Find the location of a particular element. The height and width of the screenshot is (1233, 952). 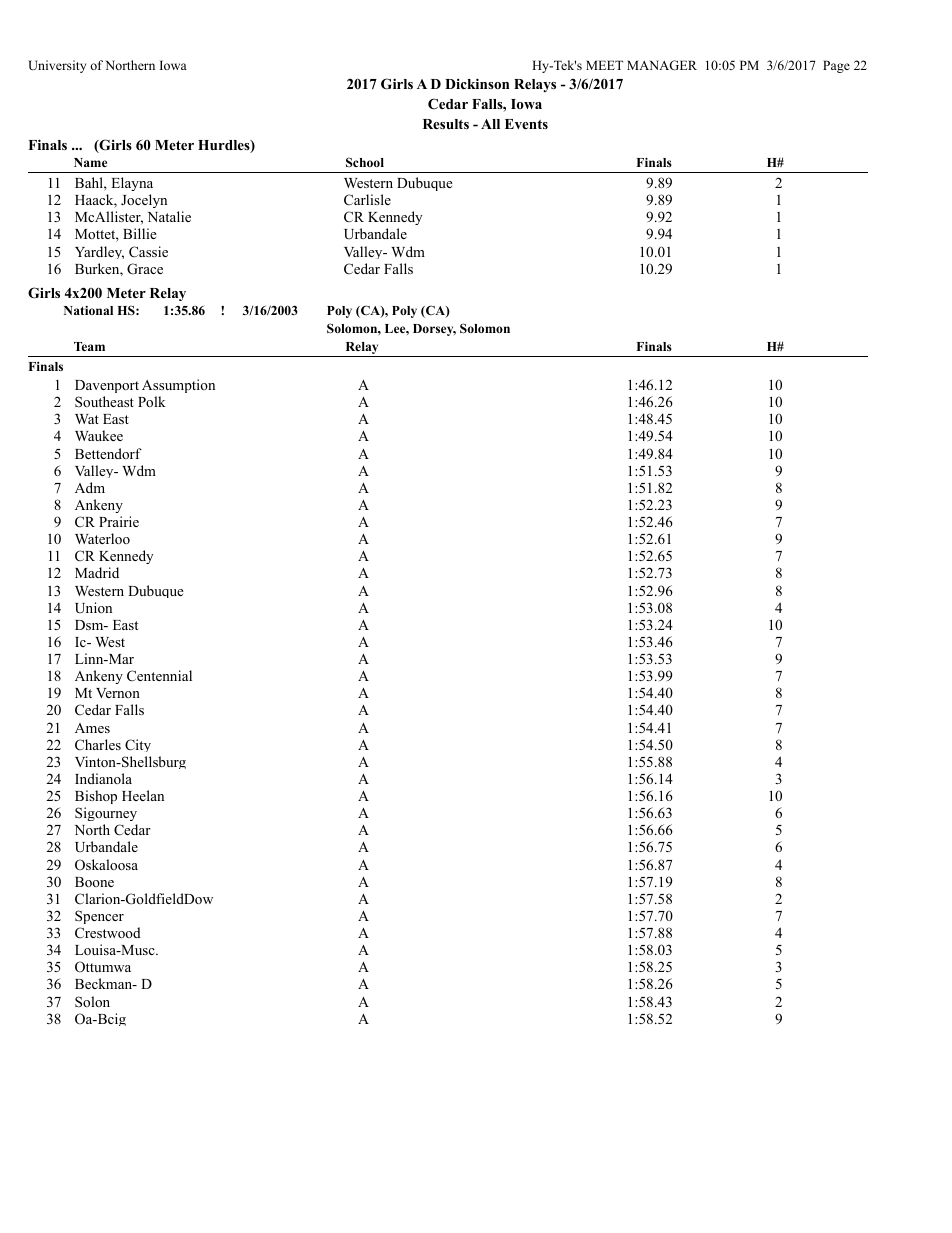

City is located at coordinates (138, 745).
